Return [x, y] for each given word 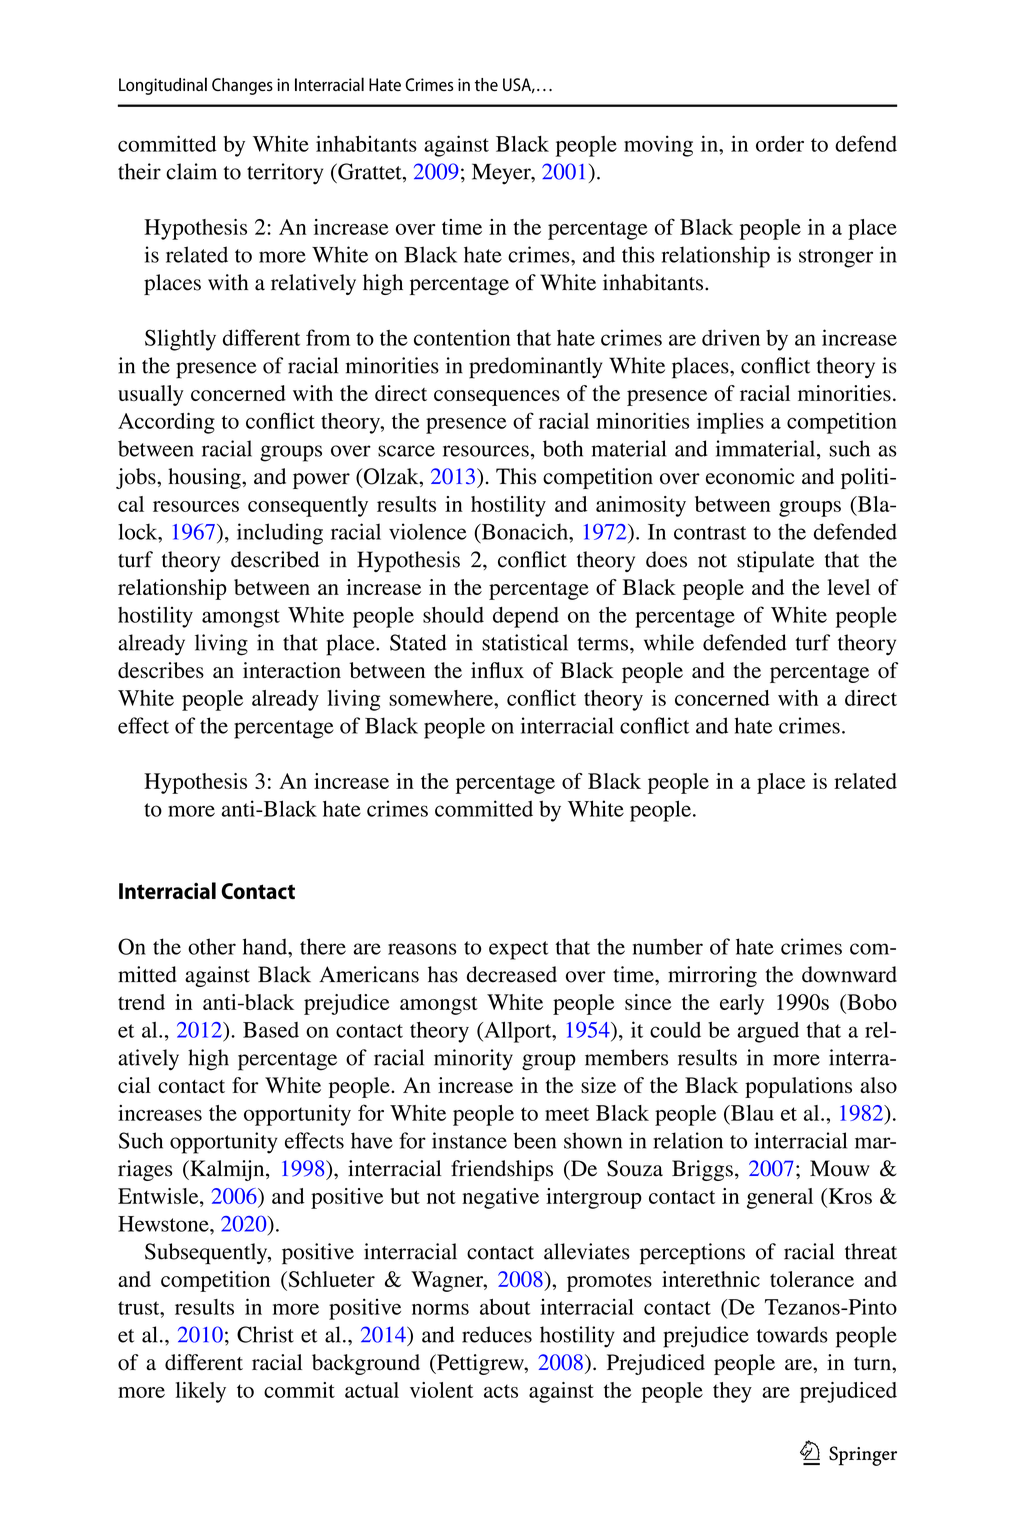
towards [792, 1334]
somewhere [442, 698]
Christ [265, 1334]
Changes [242, 86]
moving [658, 146]
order [780, 144]
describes [161, 670]
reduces [497, 1334]
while [669, 642]
